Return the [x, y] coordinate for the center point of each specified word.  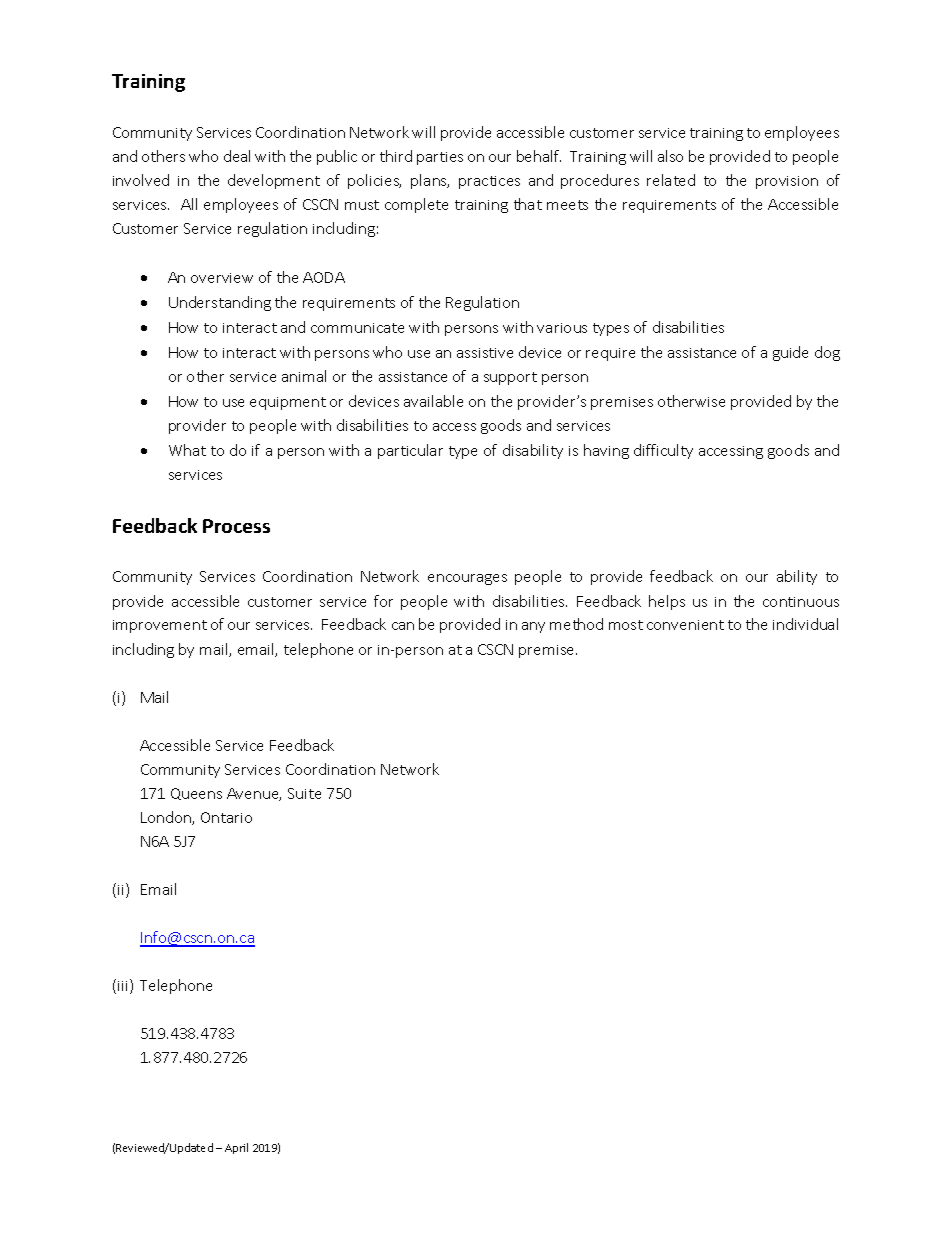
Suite [304, 793]
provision [787, 182]
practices [489, 182]
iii [122, 986]
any [533, 627]
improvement [160, 626]
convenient [685, 625]
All [189, 204]
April [236, 1148]
